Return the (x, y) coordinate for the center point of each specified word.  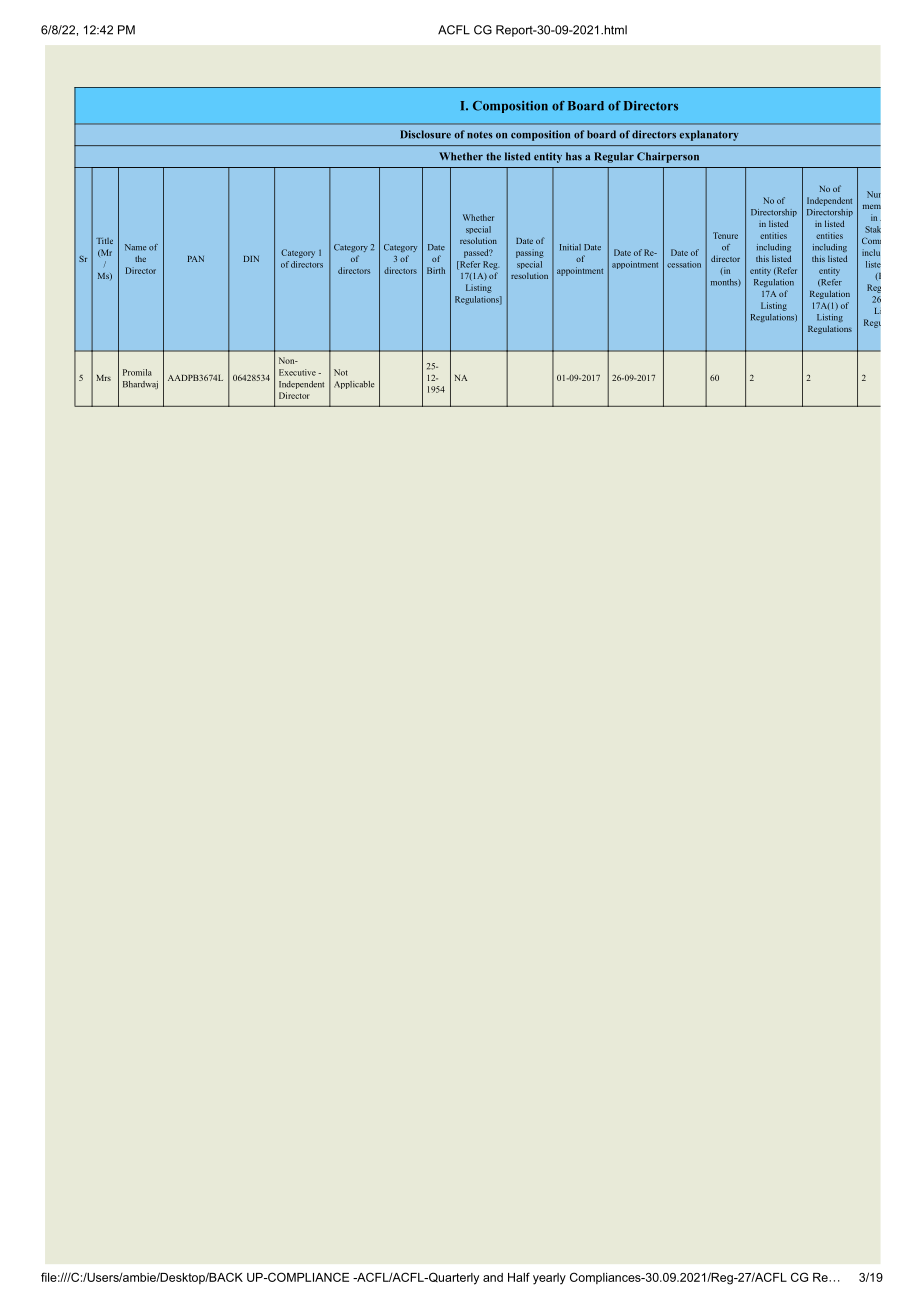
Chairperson (668, 157)
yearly (549, 1279)
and (493, 1277)
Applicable (354, 385)
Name (135, 247)
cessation (684, 264)
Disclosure (425, 134)
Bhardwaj (140, 385)
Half (519, 1277)
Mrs (103, 378)
